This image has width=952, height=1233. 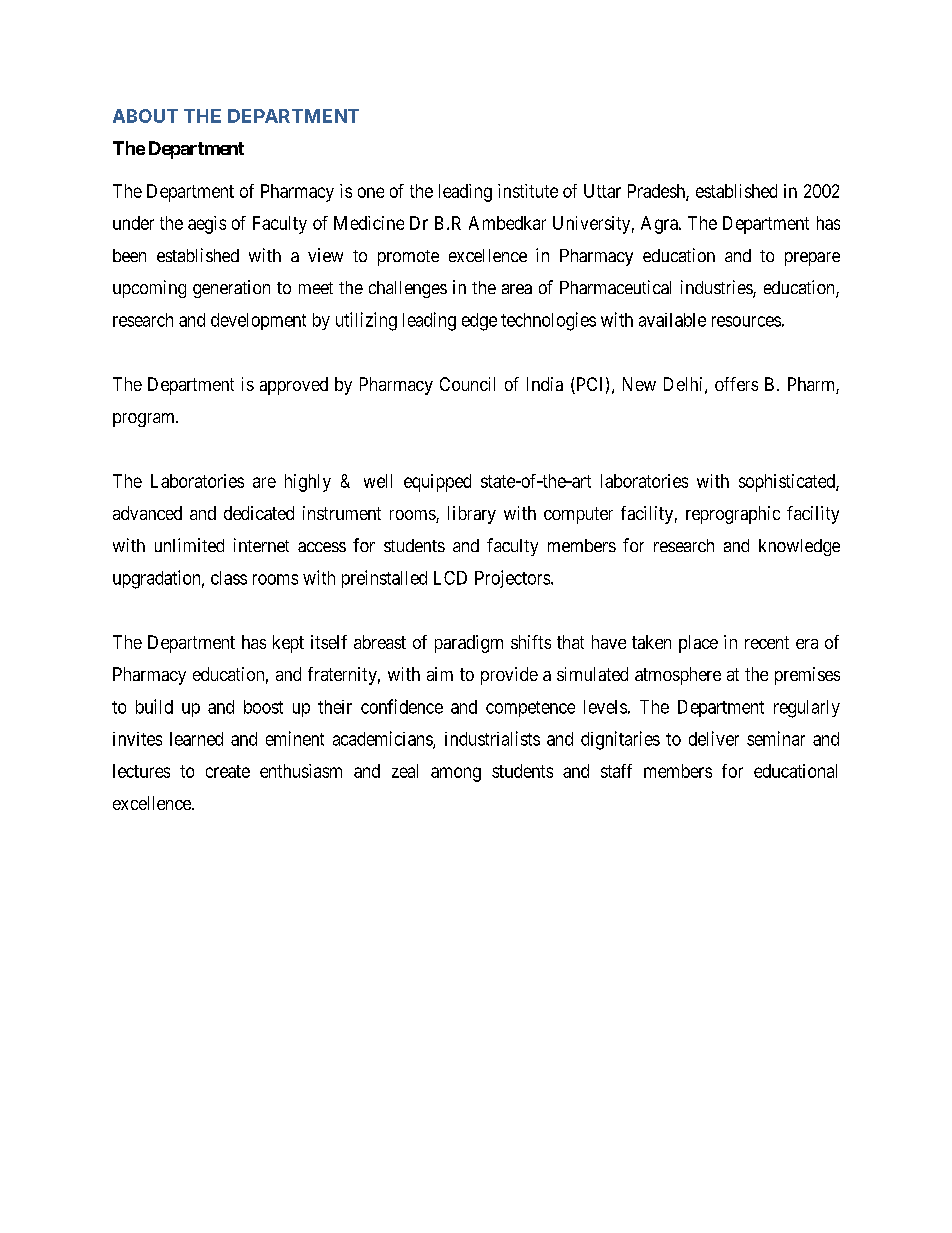 What do you see at coordinates (196, 739) in the image?
I see `learned` at bounding box center [196, 739].
